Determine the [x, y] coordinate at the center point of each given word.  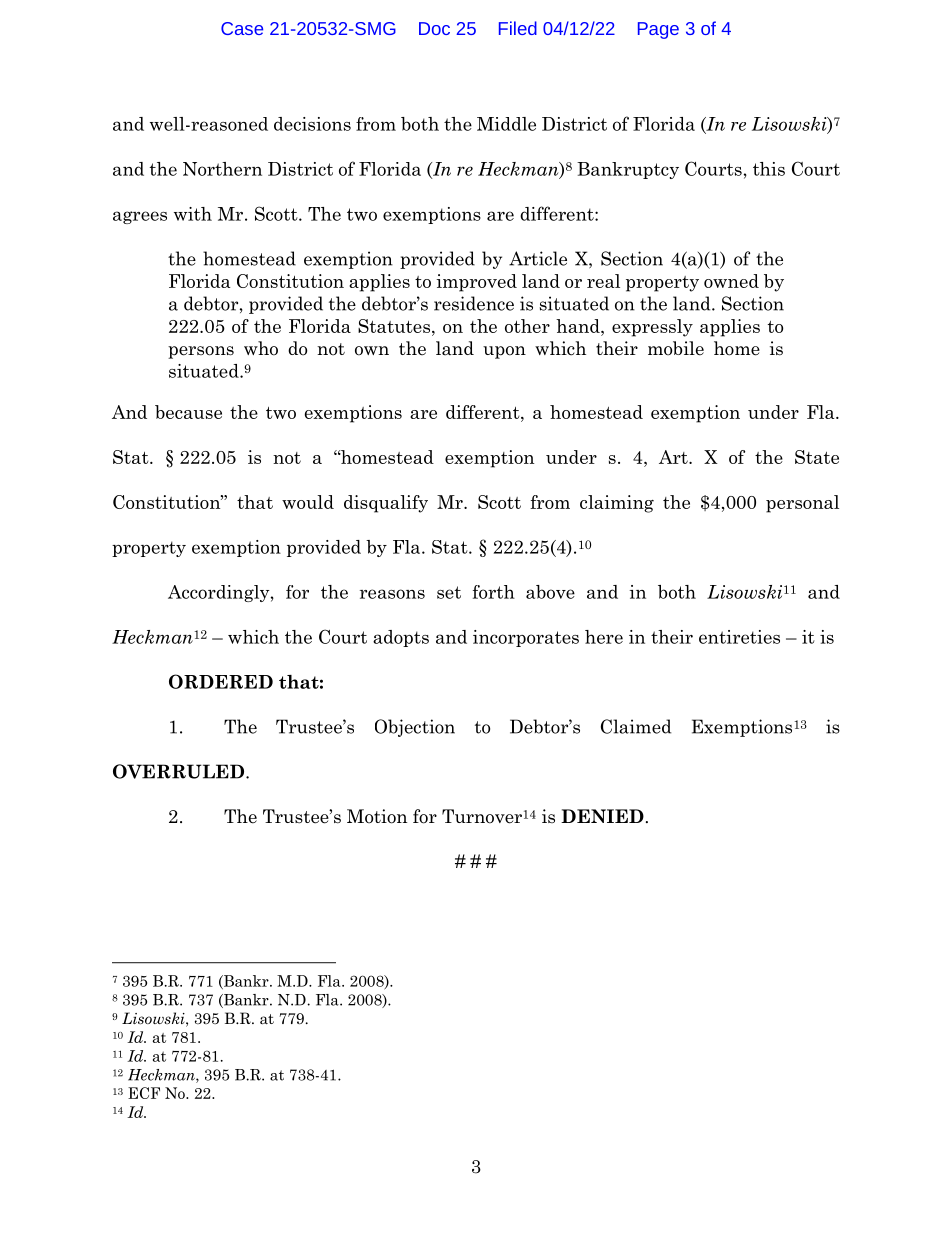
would [308, 502]
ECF [144, 1093]
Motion [377, 816]
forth [494, 592]
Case [242, 28]
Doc [434, 28]
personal [802, 504]
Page [658, 30]
